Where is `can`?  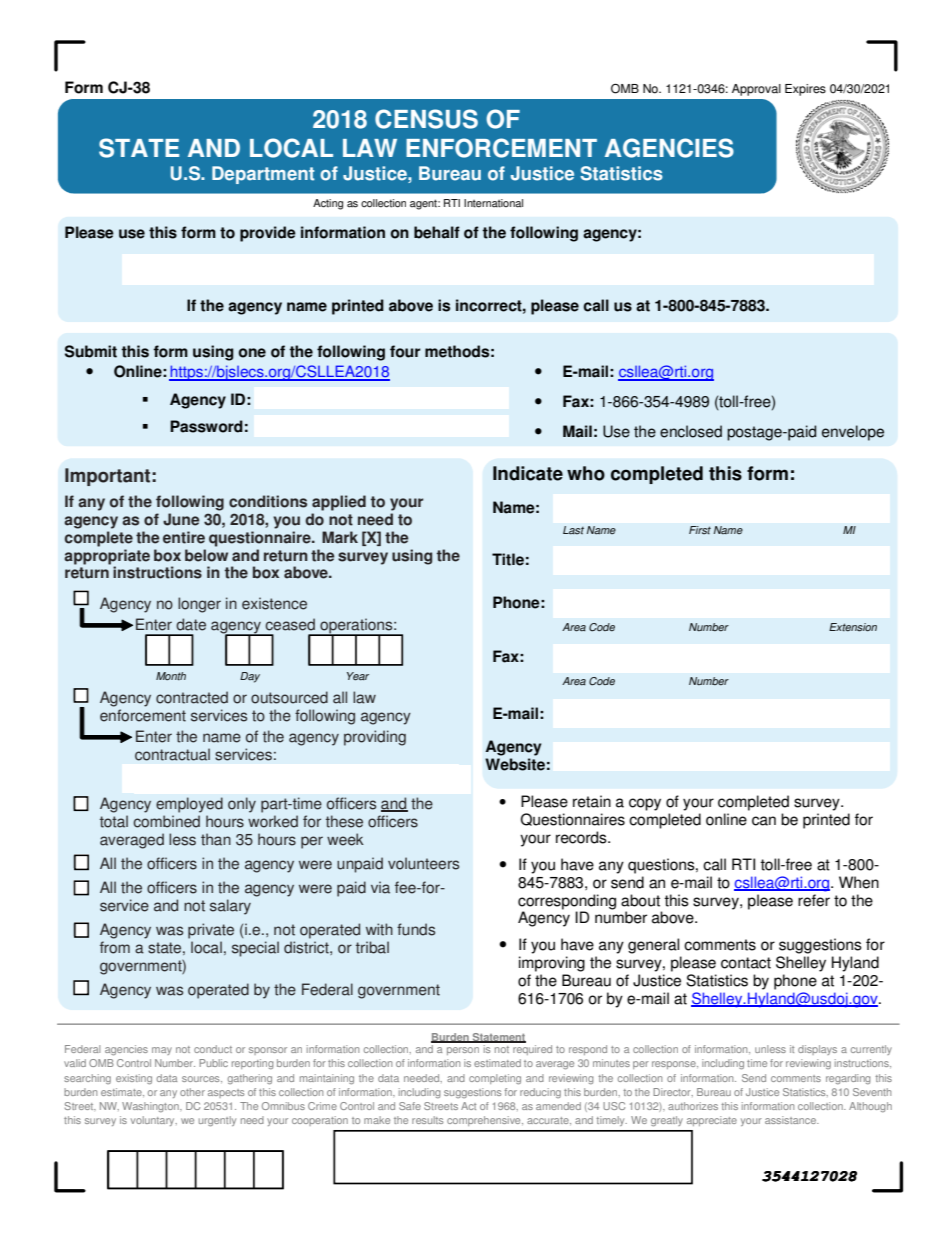 can is located at coordinates (764, 821).
